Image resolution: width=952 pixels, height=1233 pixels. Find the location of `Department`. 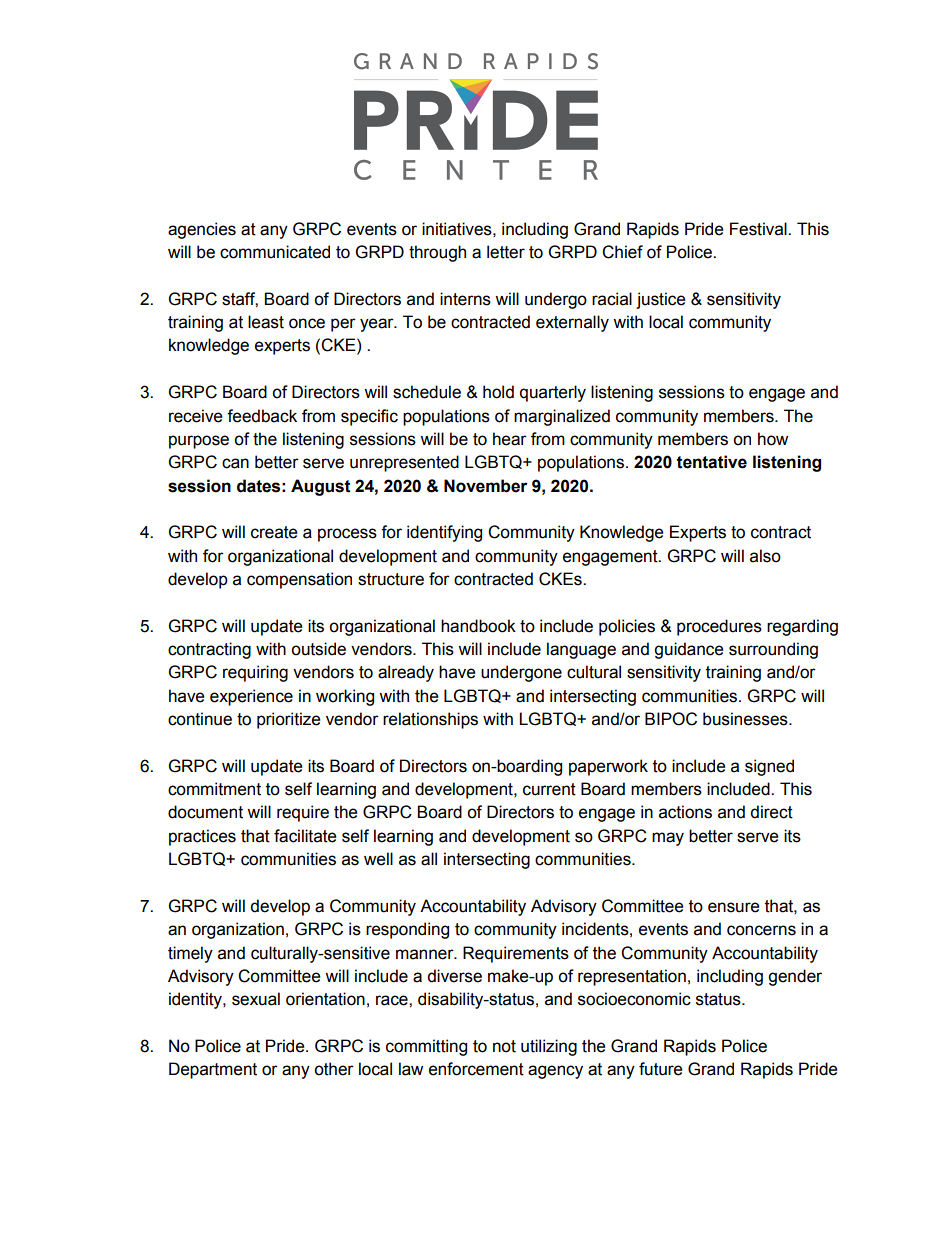

Department is located at coordinates (213, 1070).
